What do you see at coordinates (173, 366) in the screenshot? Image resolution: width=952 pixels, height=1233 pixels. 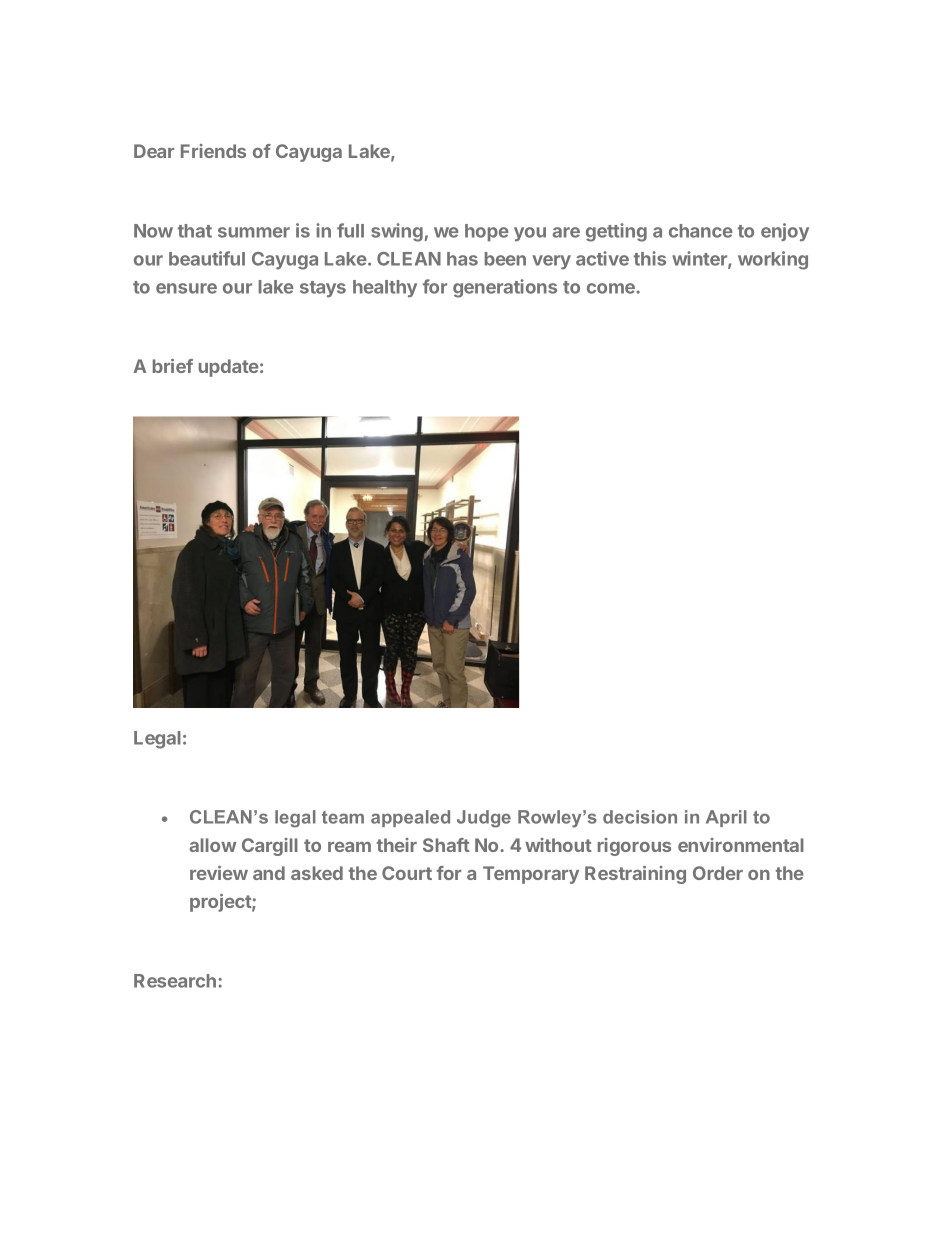 I see `brief` at bounding box center [173, 366].
